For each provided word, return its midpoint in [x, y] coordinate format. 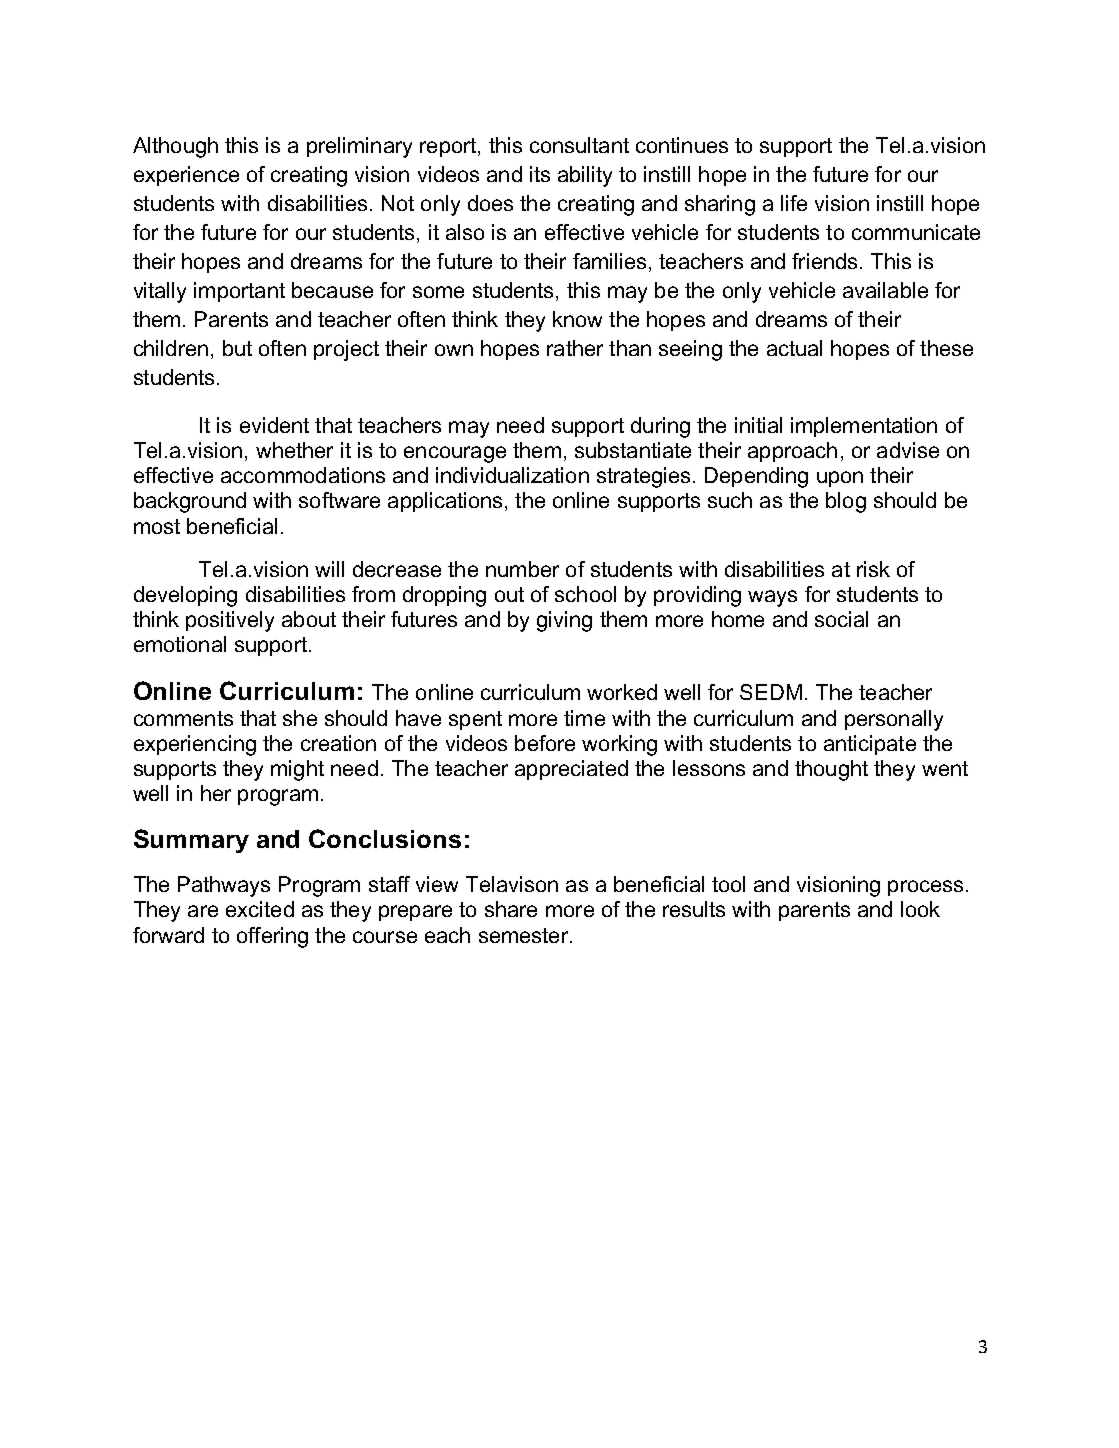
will [329, 569]
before [545, 743]
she [300, 718]
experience [186, 176]
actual [794, 348]
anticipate [870, 745]
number [522, 569]
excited [260, 909]
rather [575, 348]
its [540, 174]
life [794, 203]
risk [873, 569]
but [237, 348]
